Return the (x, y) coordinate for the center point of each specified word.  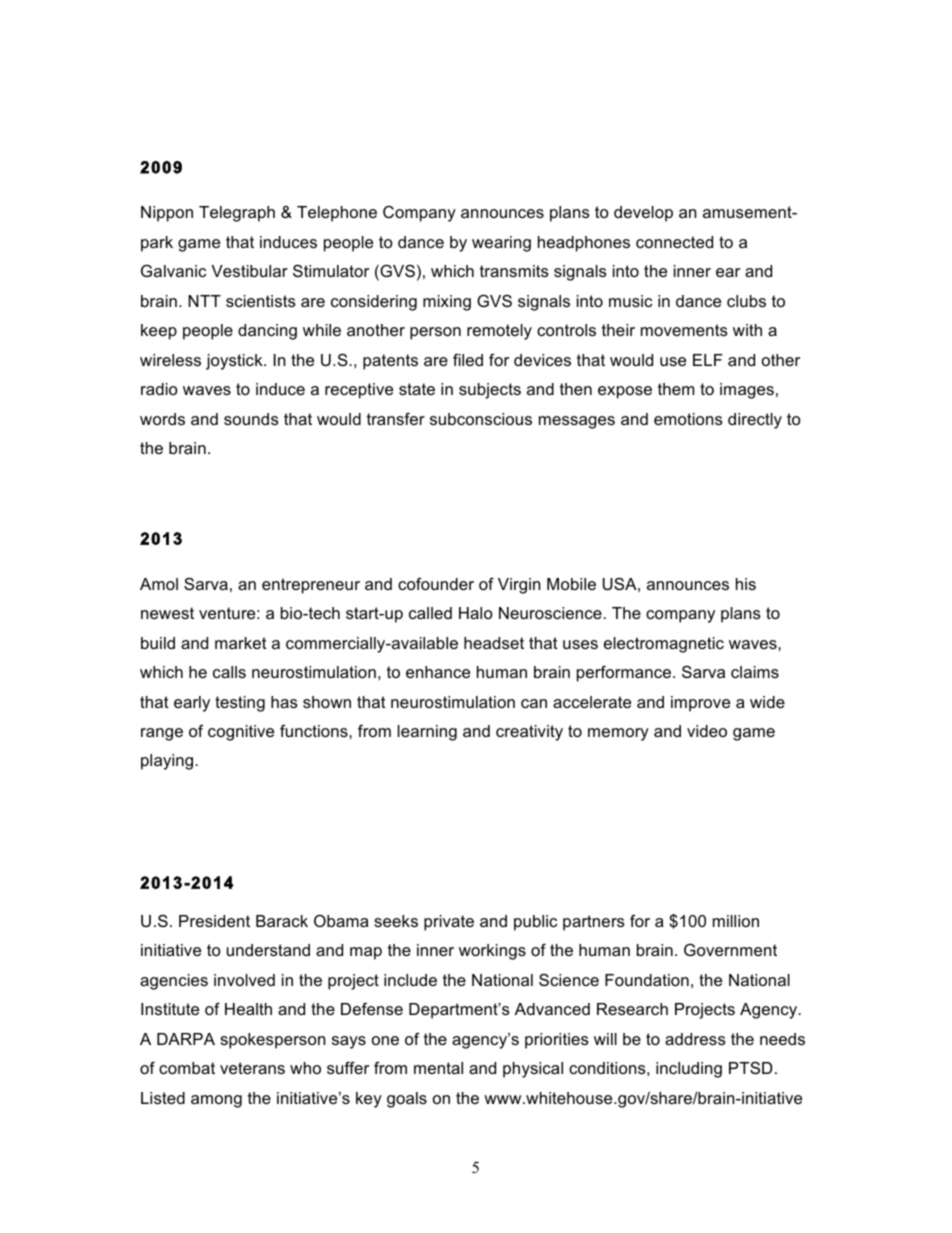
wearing (501, 244)
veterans (252, 1068)
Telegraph (237, 214)
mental (438, 1068)
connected (674, 242)
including (689, 1070)
